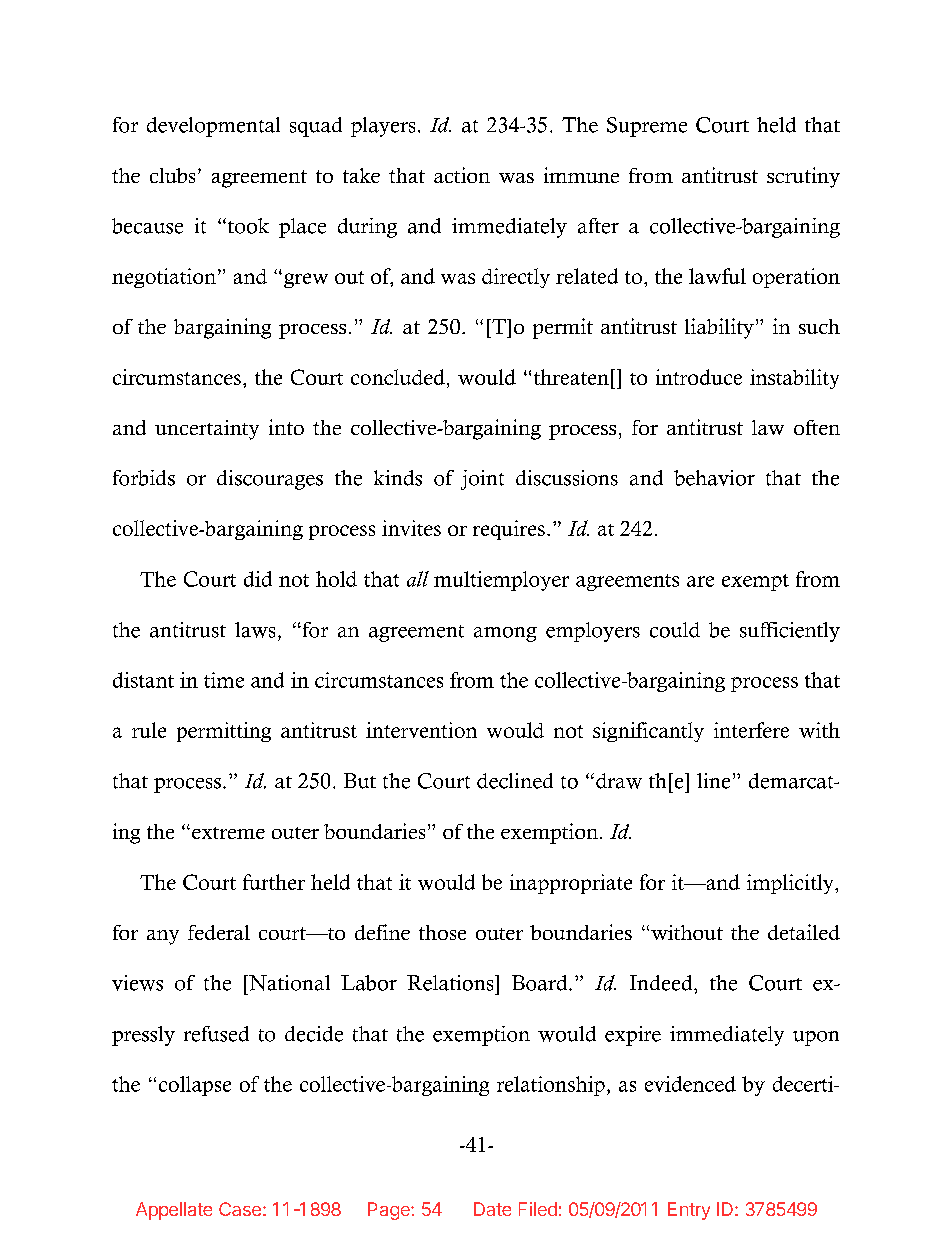  Describe the element at coordinates (462, 175) in the screenshot. I see `action` at that location.
